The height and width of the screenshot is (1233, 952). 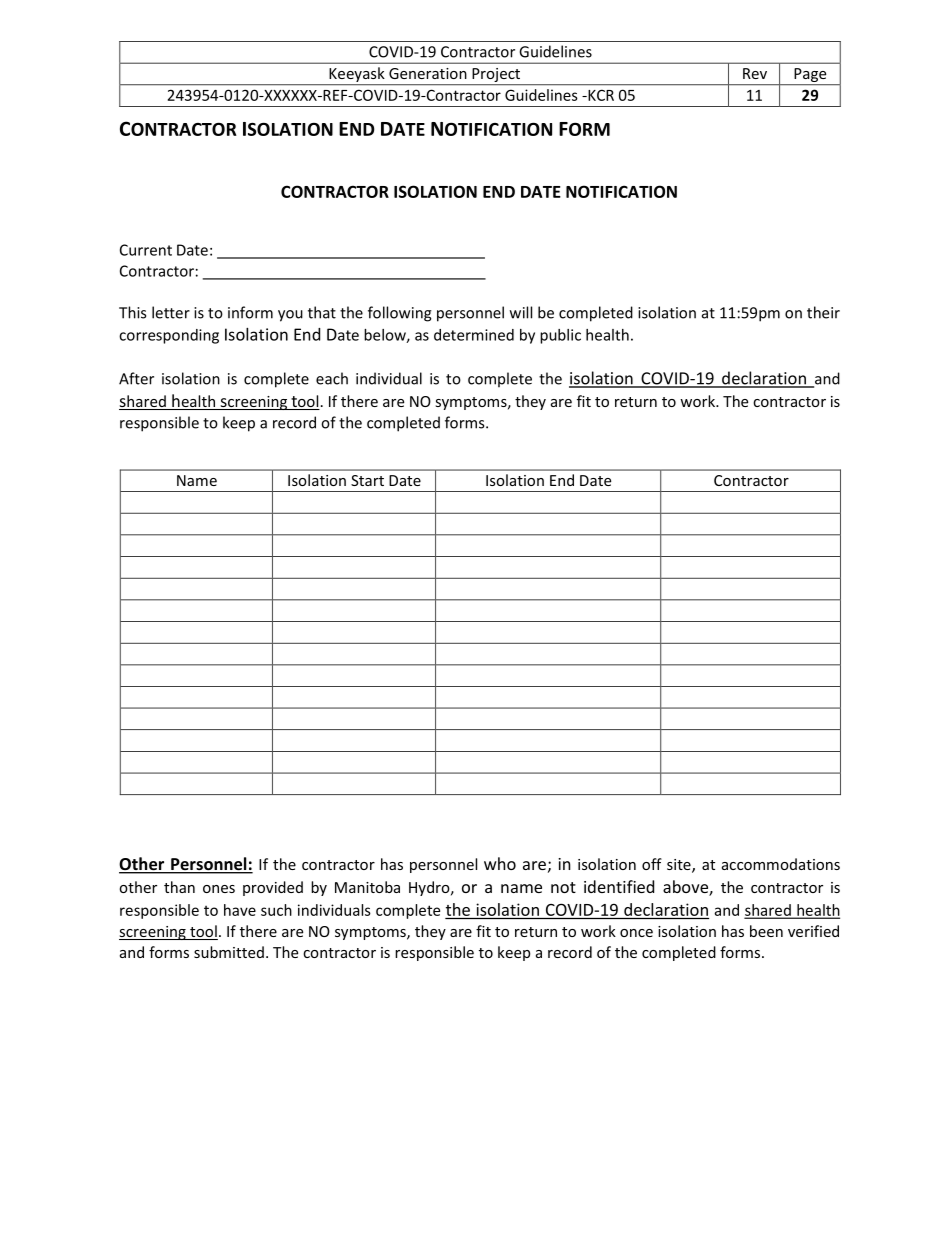 What do you see at coordinates (428, 73) in the screenshot?
I see `Generation` at bounding box center [428, 73].
